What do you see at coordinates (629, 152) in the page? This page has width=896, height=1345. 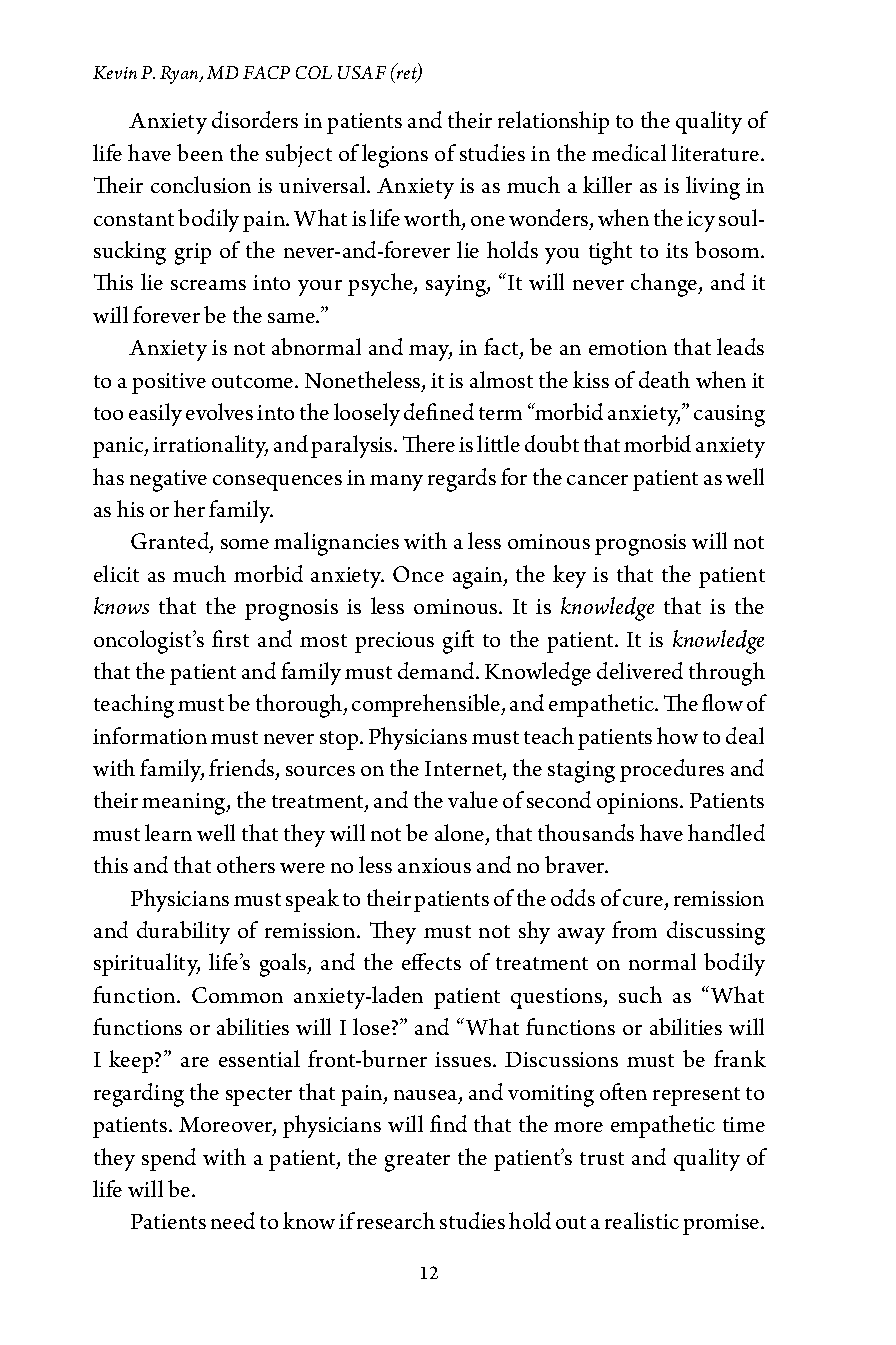 I see `medical` at bounding box center [629, 152].
